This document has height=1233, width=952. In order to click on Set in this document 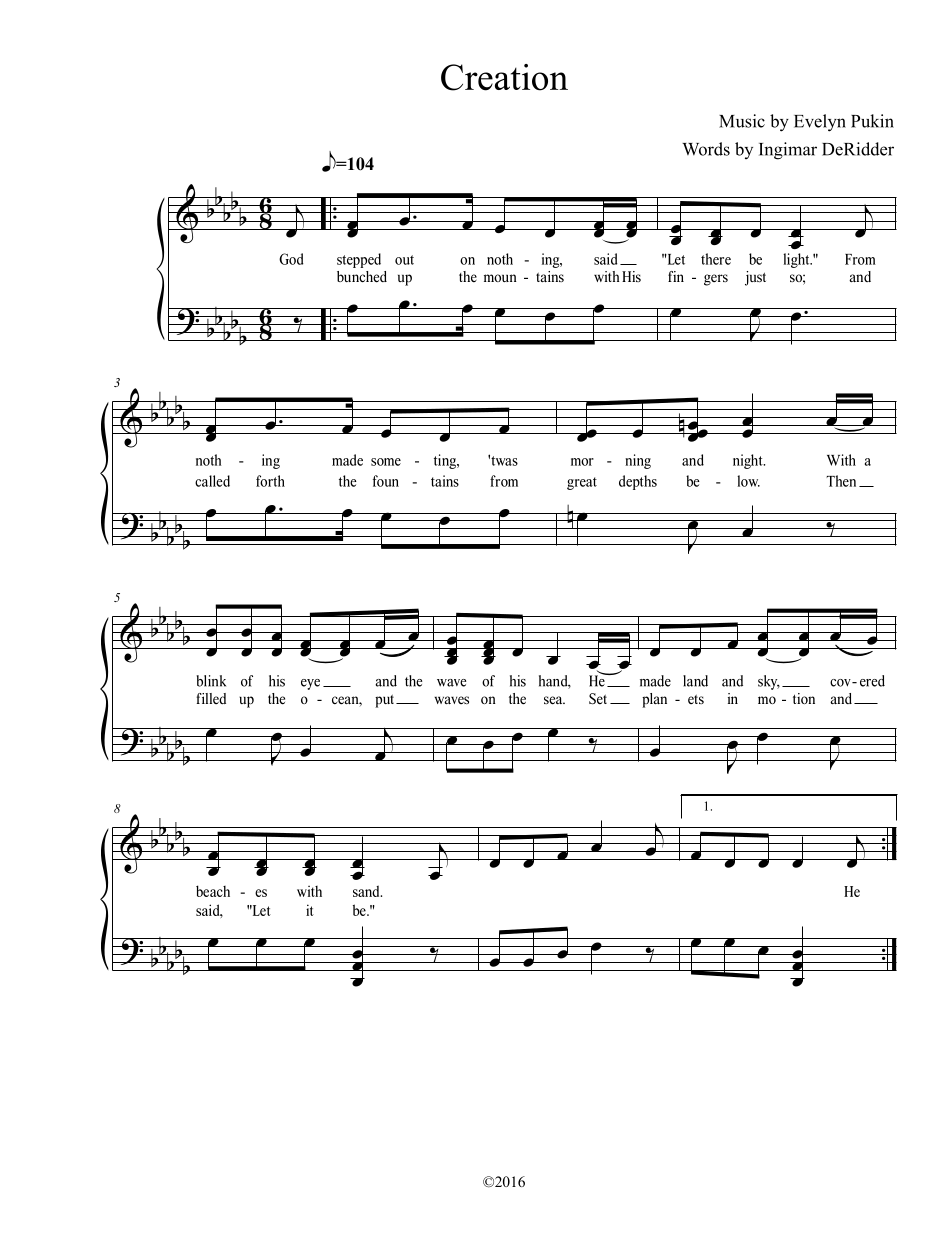, I will do `click(598, 699)`.
